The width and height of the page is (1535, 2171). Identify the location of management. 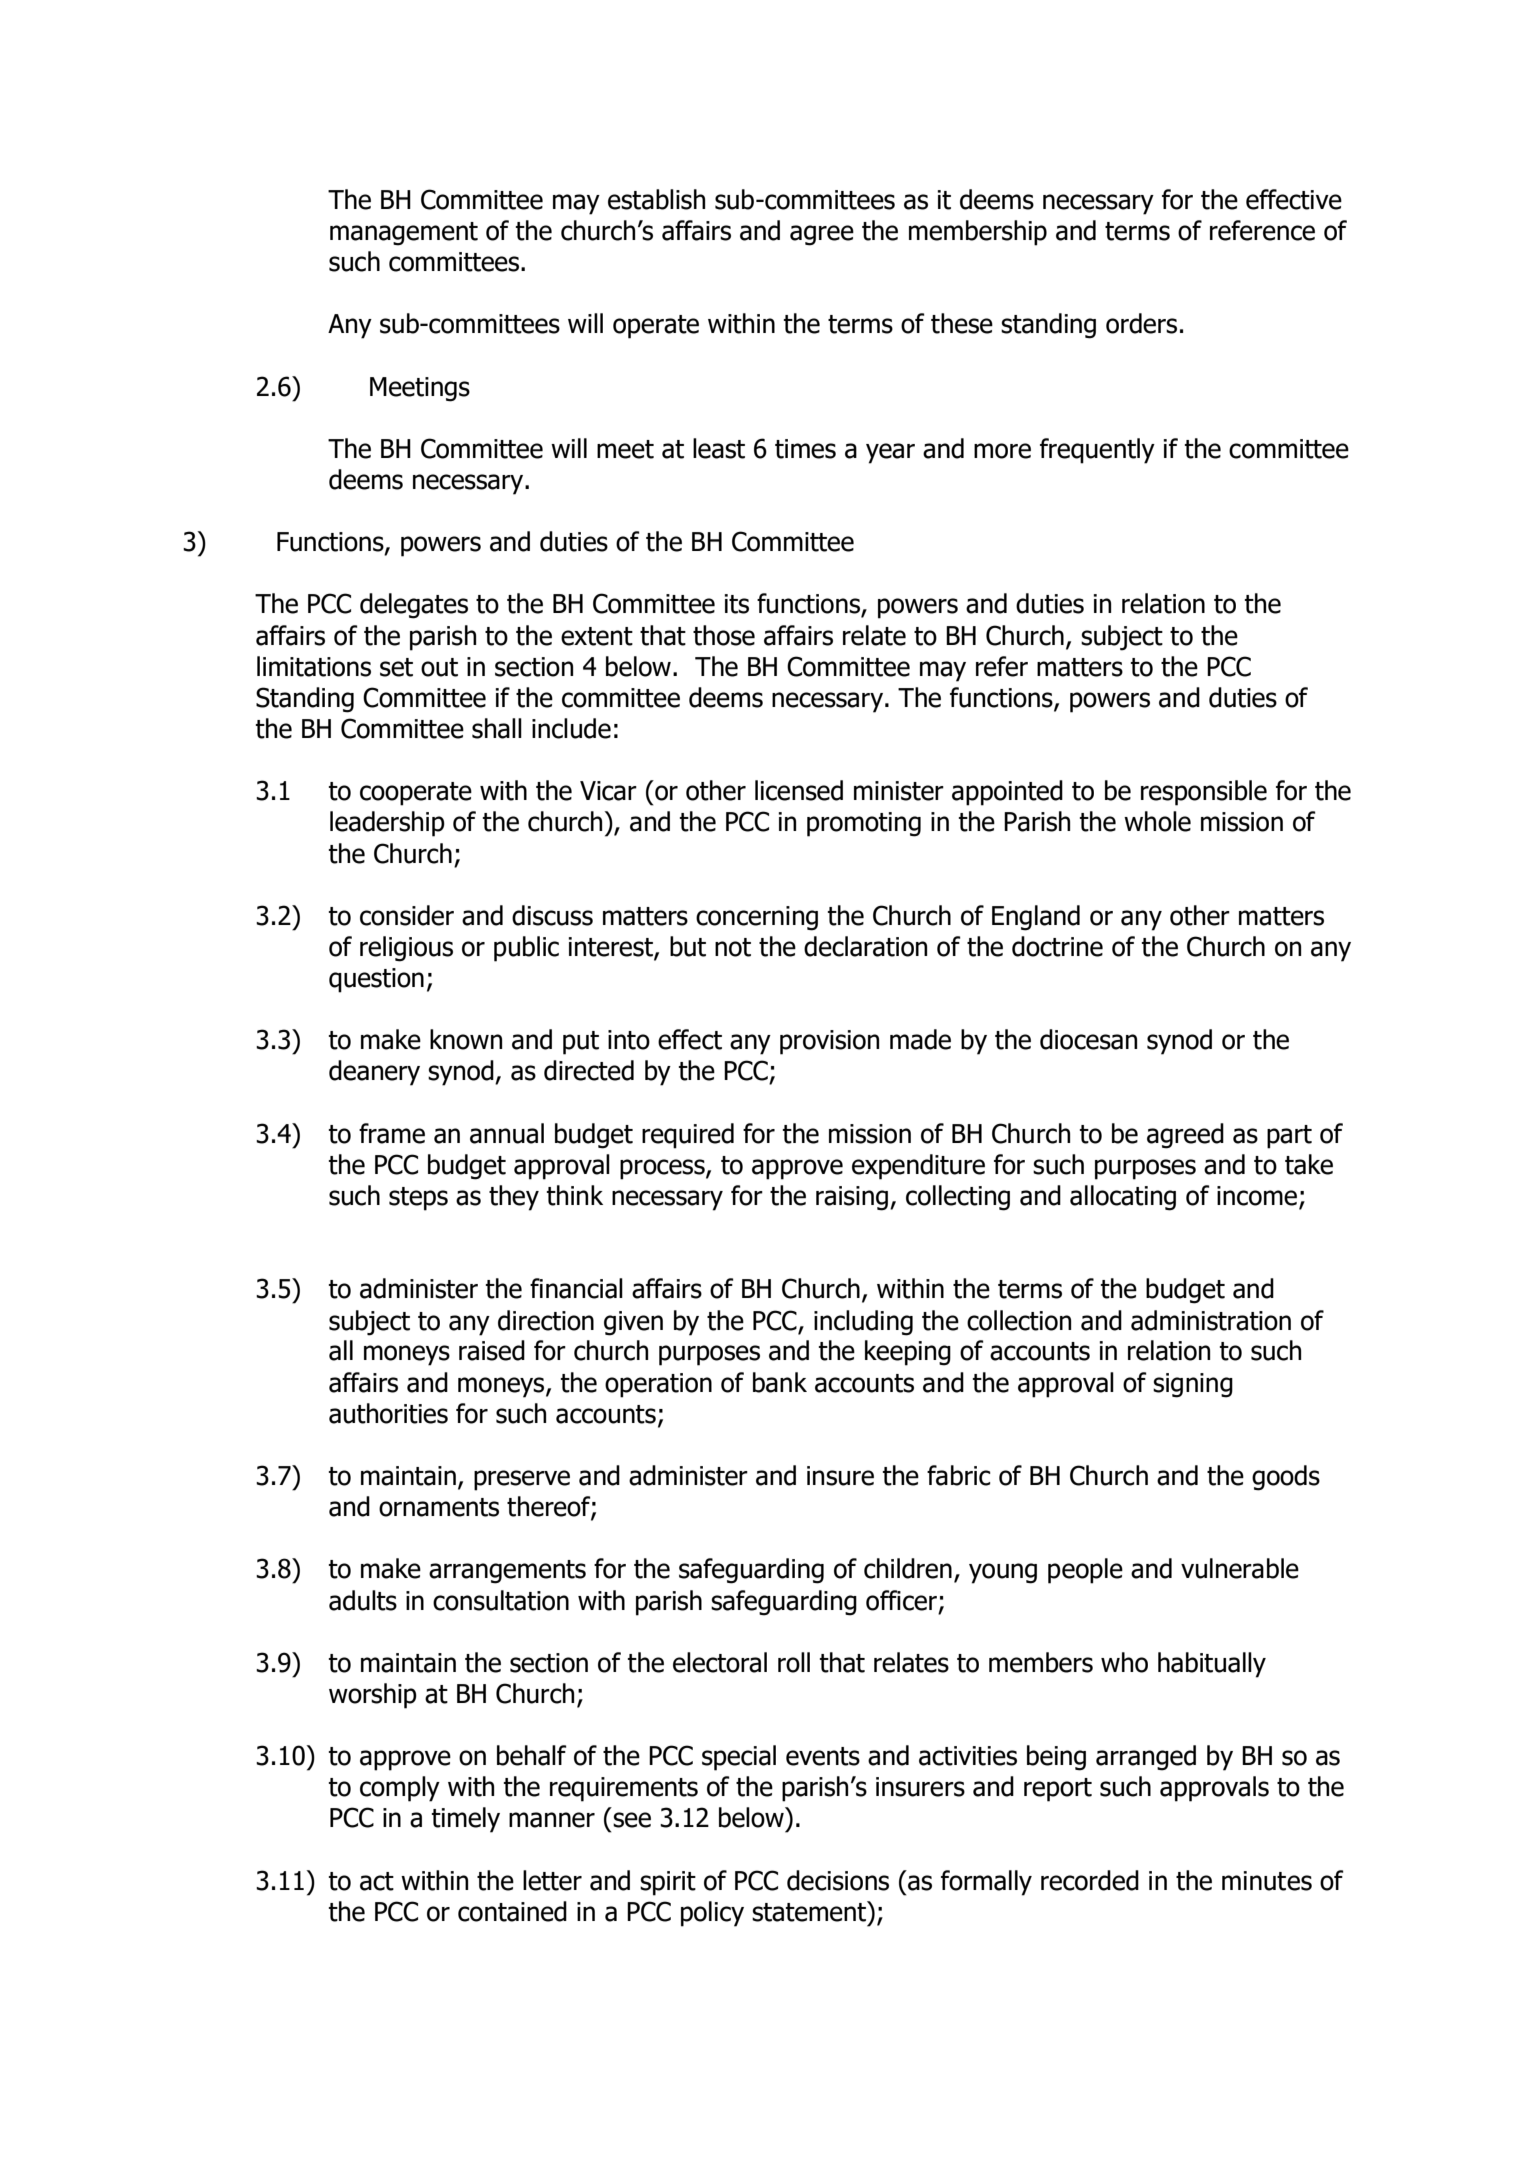
(404, 234).
